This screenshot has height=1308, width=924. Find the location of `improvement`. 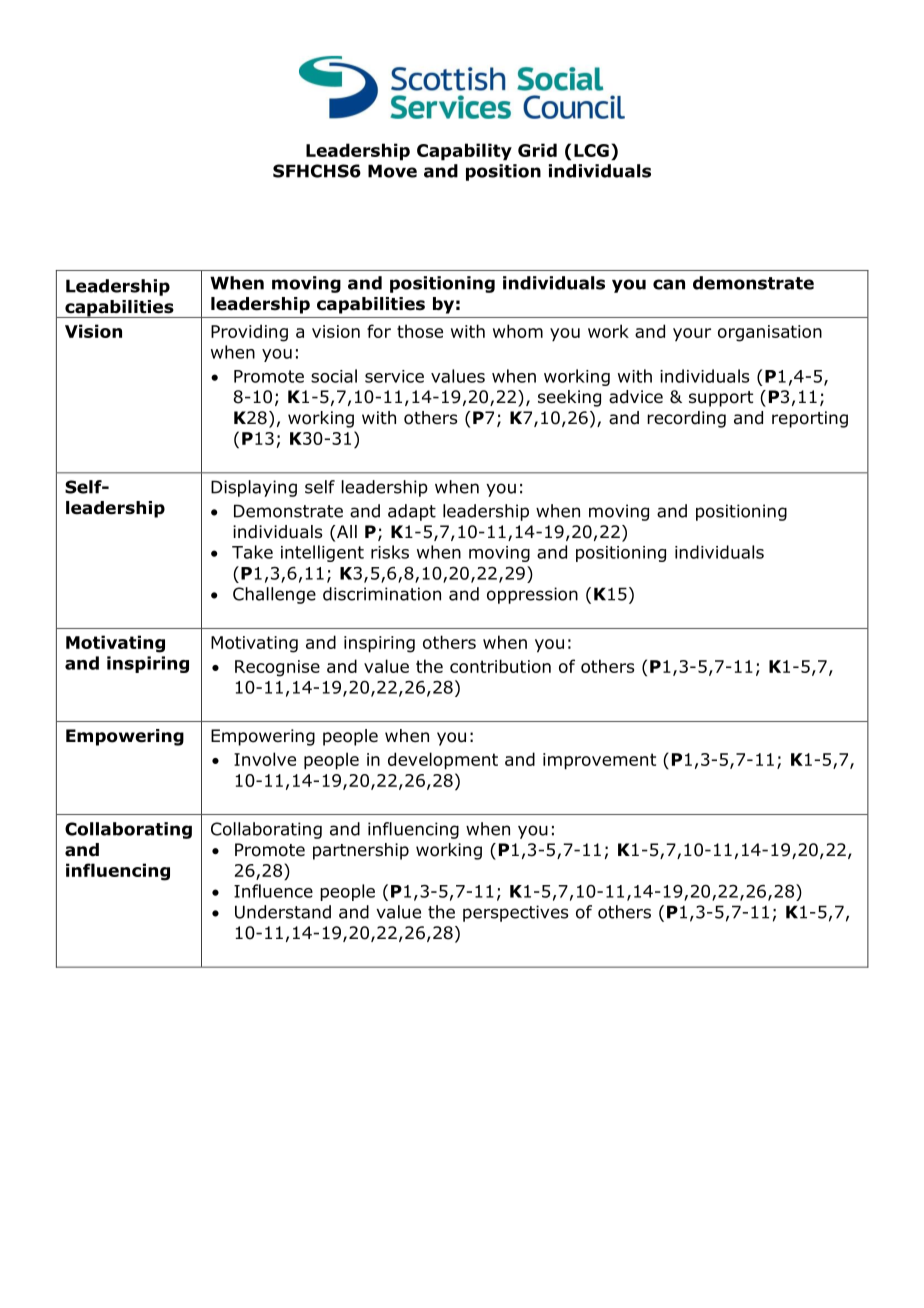

improvement is located at coordinates (599, 761).
